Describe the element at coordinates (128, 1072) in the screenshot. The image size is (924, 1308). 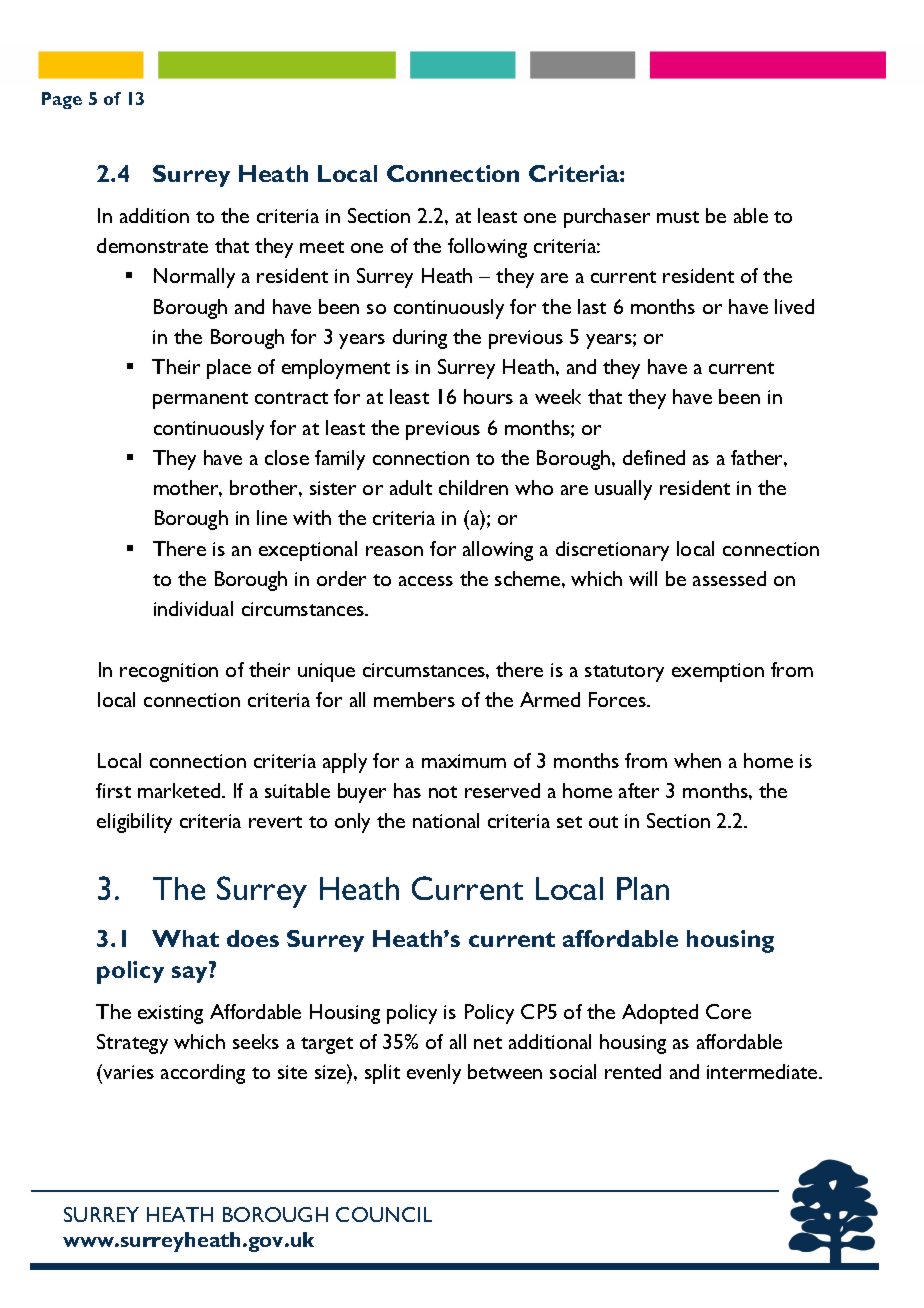
I see `varies` at that location.
